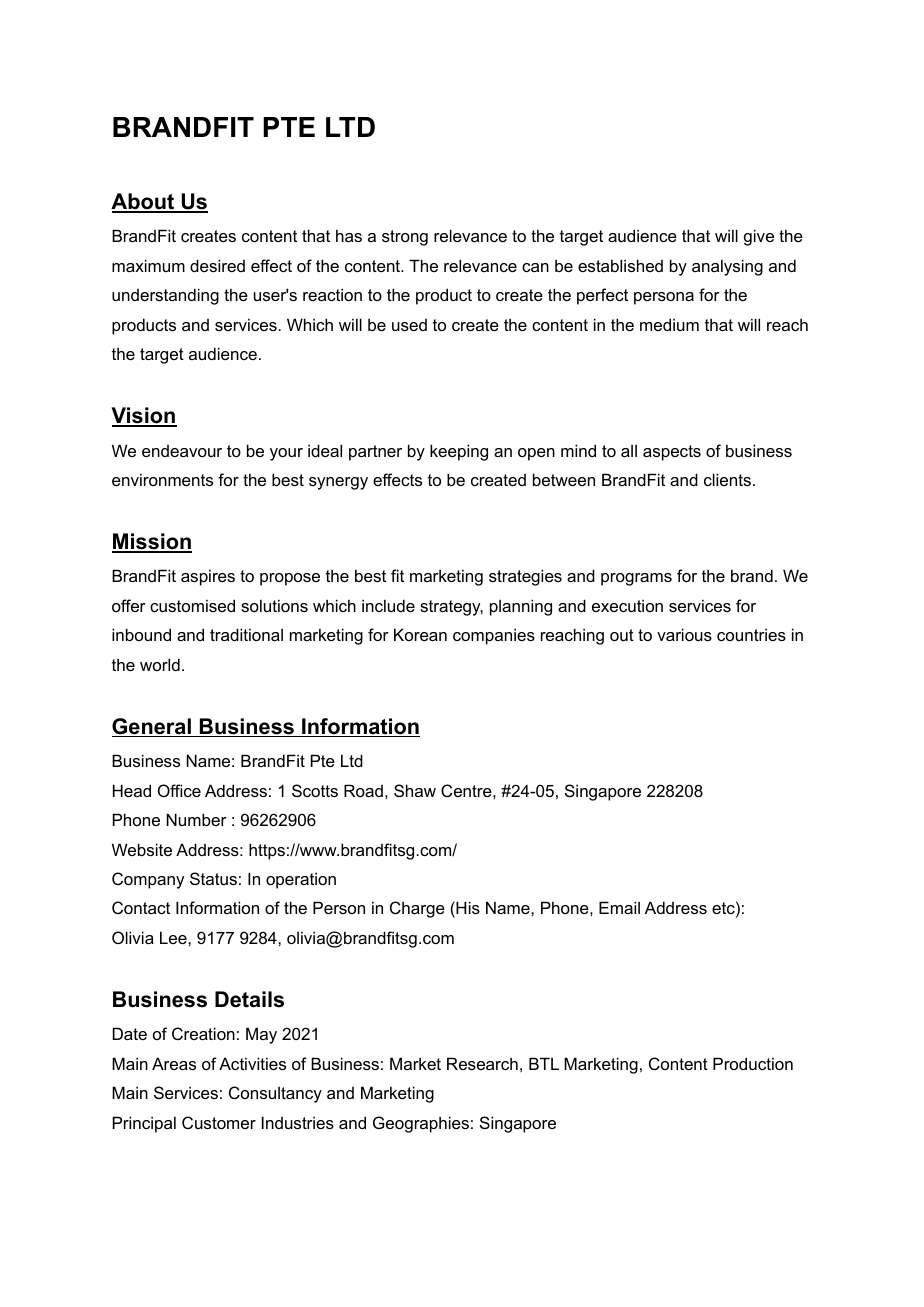 The image size is (924, 1307). What do you see at coordinates (727, 267) in the image?
I see `analysing` at bounding box center [727, 267].
